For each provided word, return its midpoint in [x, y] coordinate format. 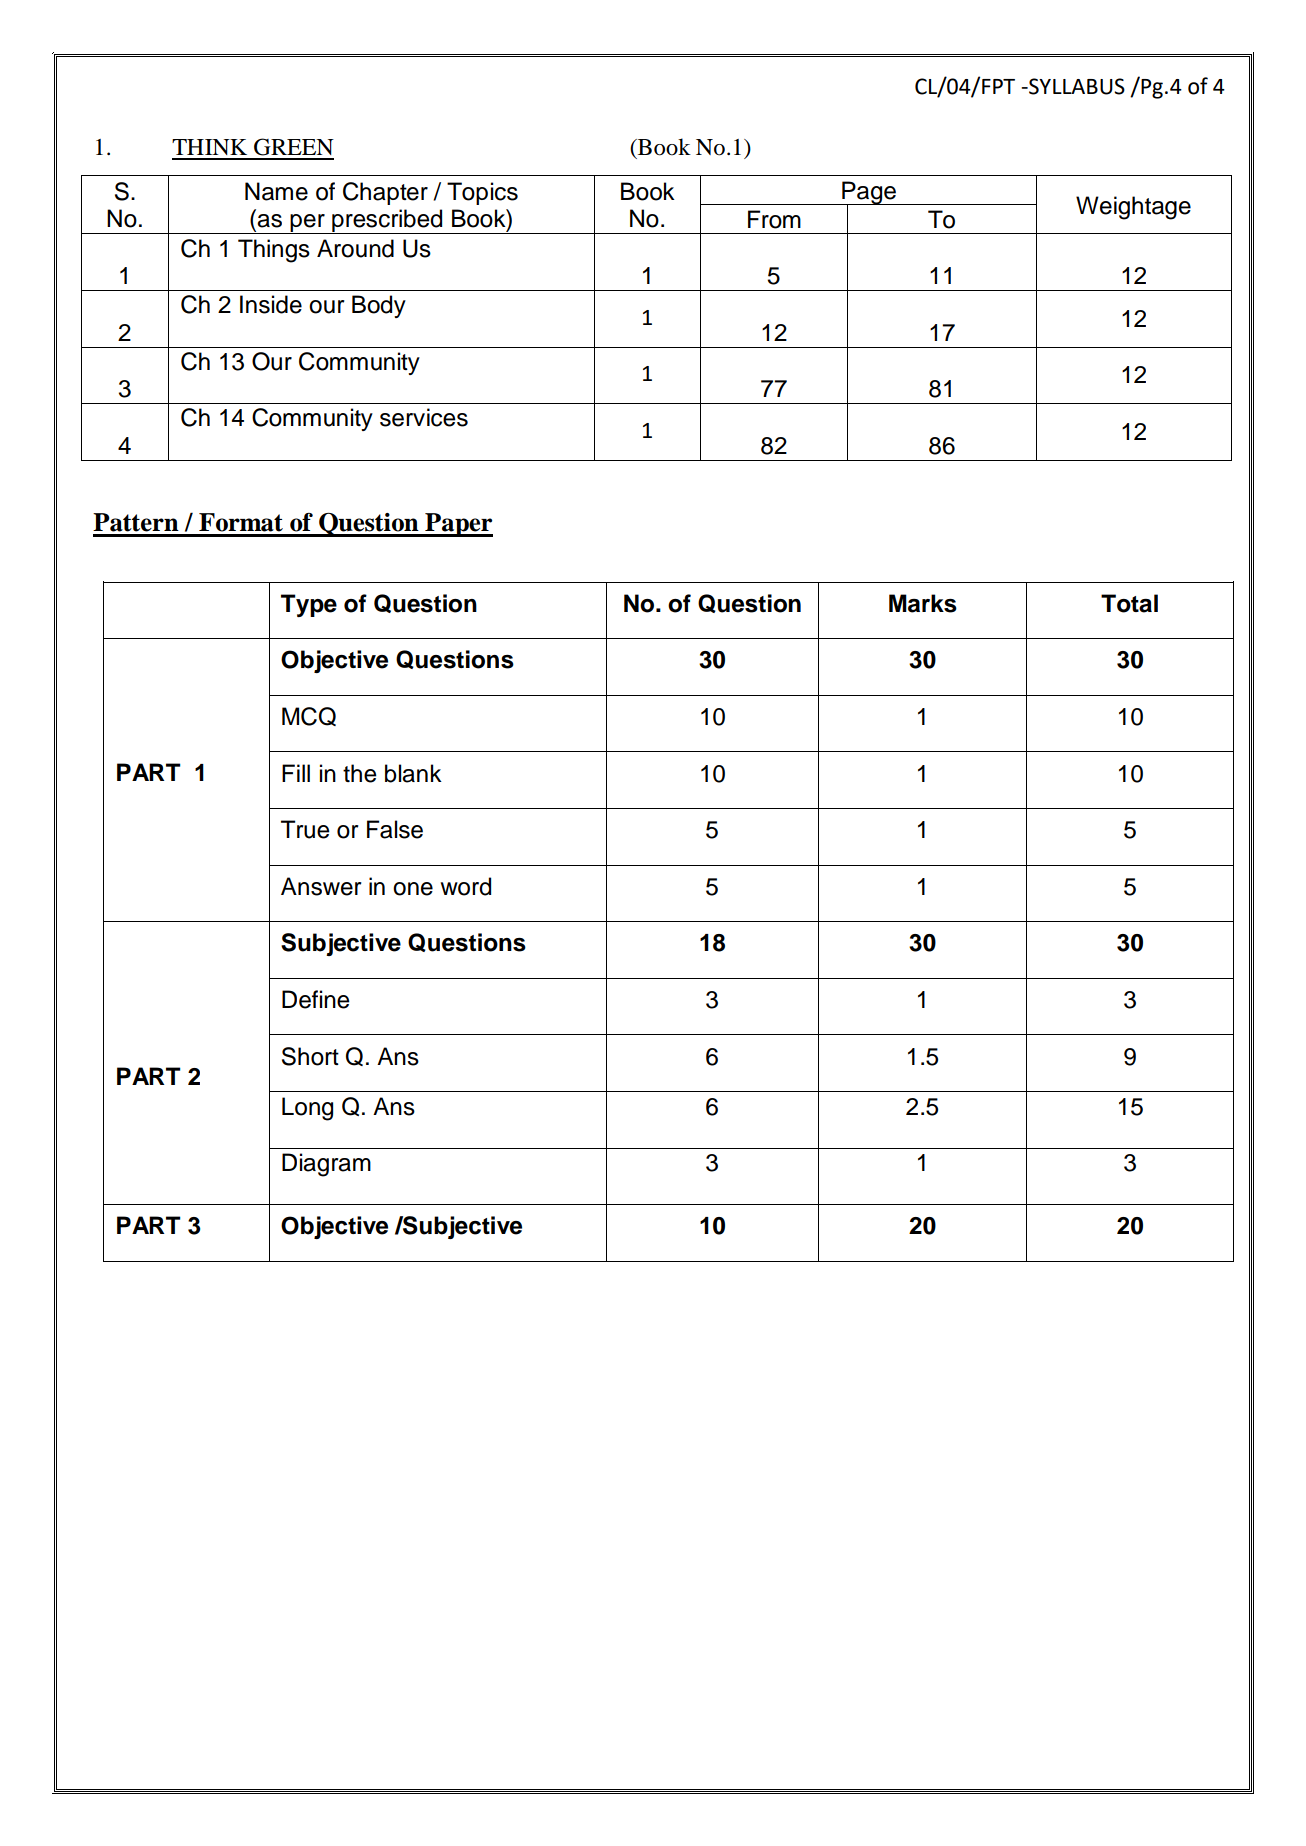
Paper [458, 525]
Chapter [385, 193]
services [424, 417]
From [774, 219]
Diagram [326, 1165]
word [465, 886]
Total [1129, 603]
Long [307, 1109]
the [360, 773]
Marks [923, 603]
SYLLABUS [1076, 86]
